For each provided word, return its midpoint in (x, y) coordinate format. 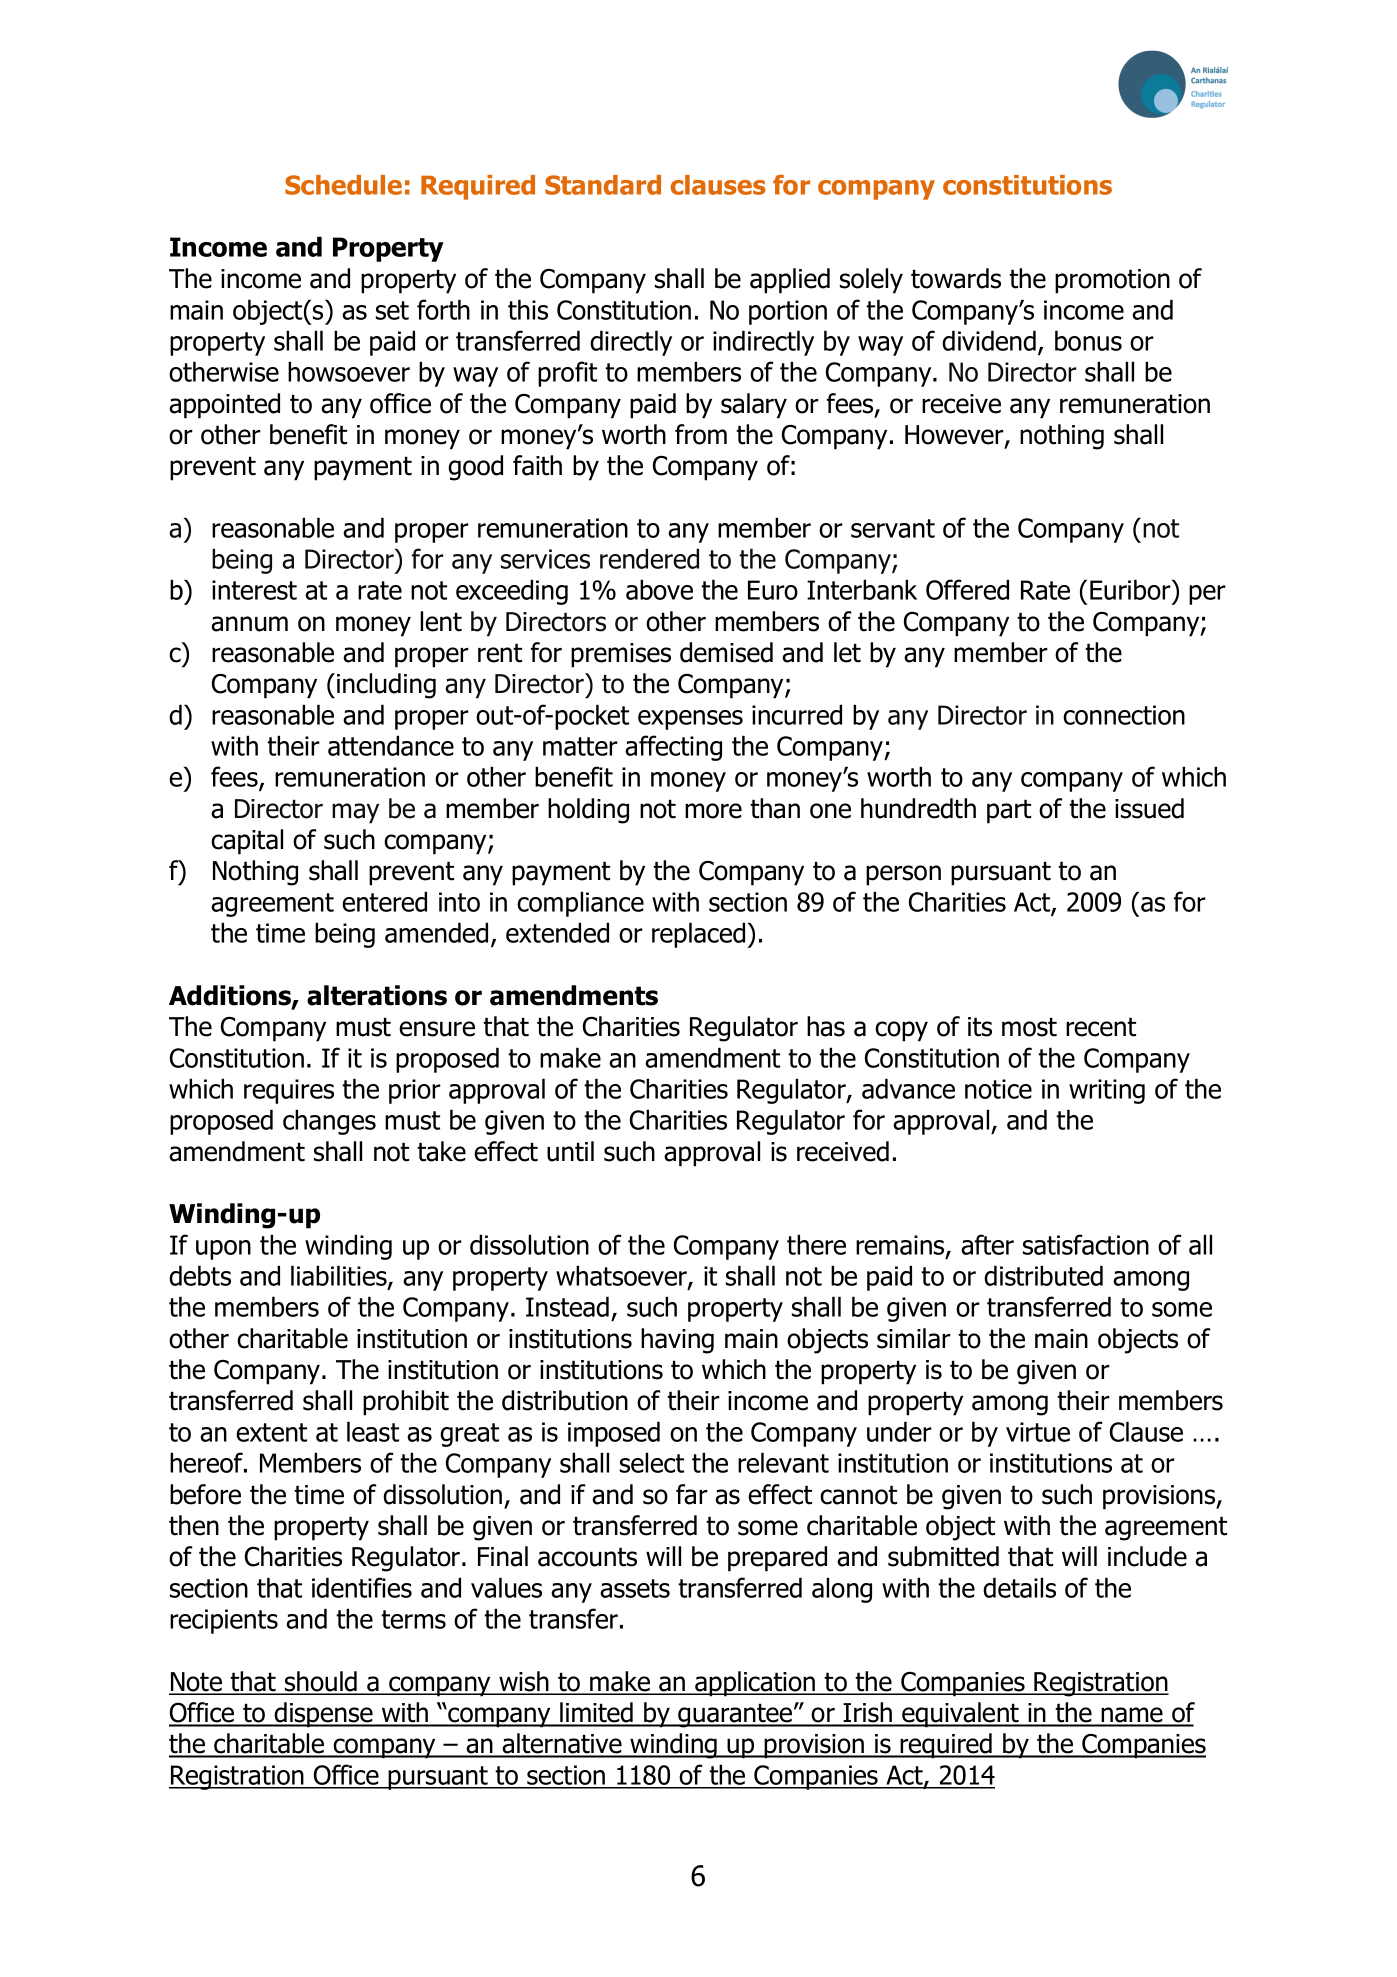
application (755, 1684)
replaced (700, 935)
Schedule (343, 185)
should (321, 1682)
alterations (377, 995)
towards (956, 278)
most (1029, 1027)
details (1019, 1587)
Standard (603, 185)
